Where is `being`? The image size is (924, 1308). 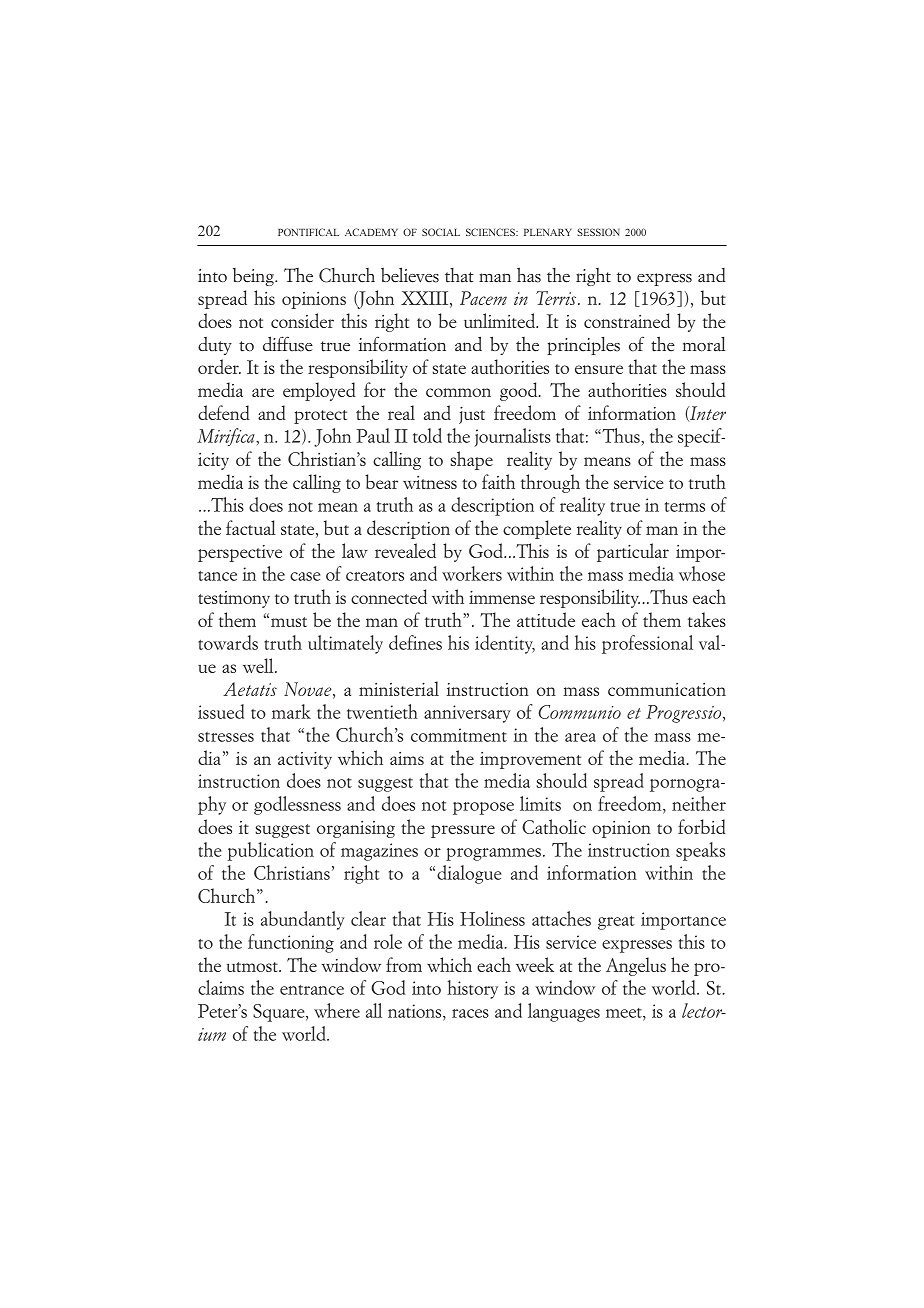 being is located at coordinates (254, 277).
